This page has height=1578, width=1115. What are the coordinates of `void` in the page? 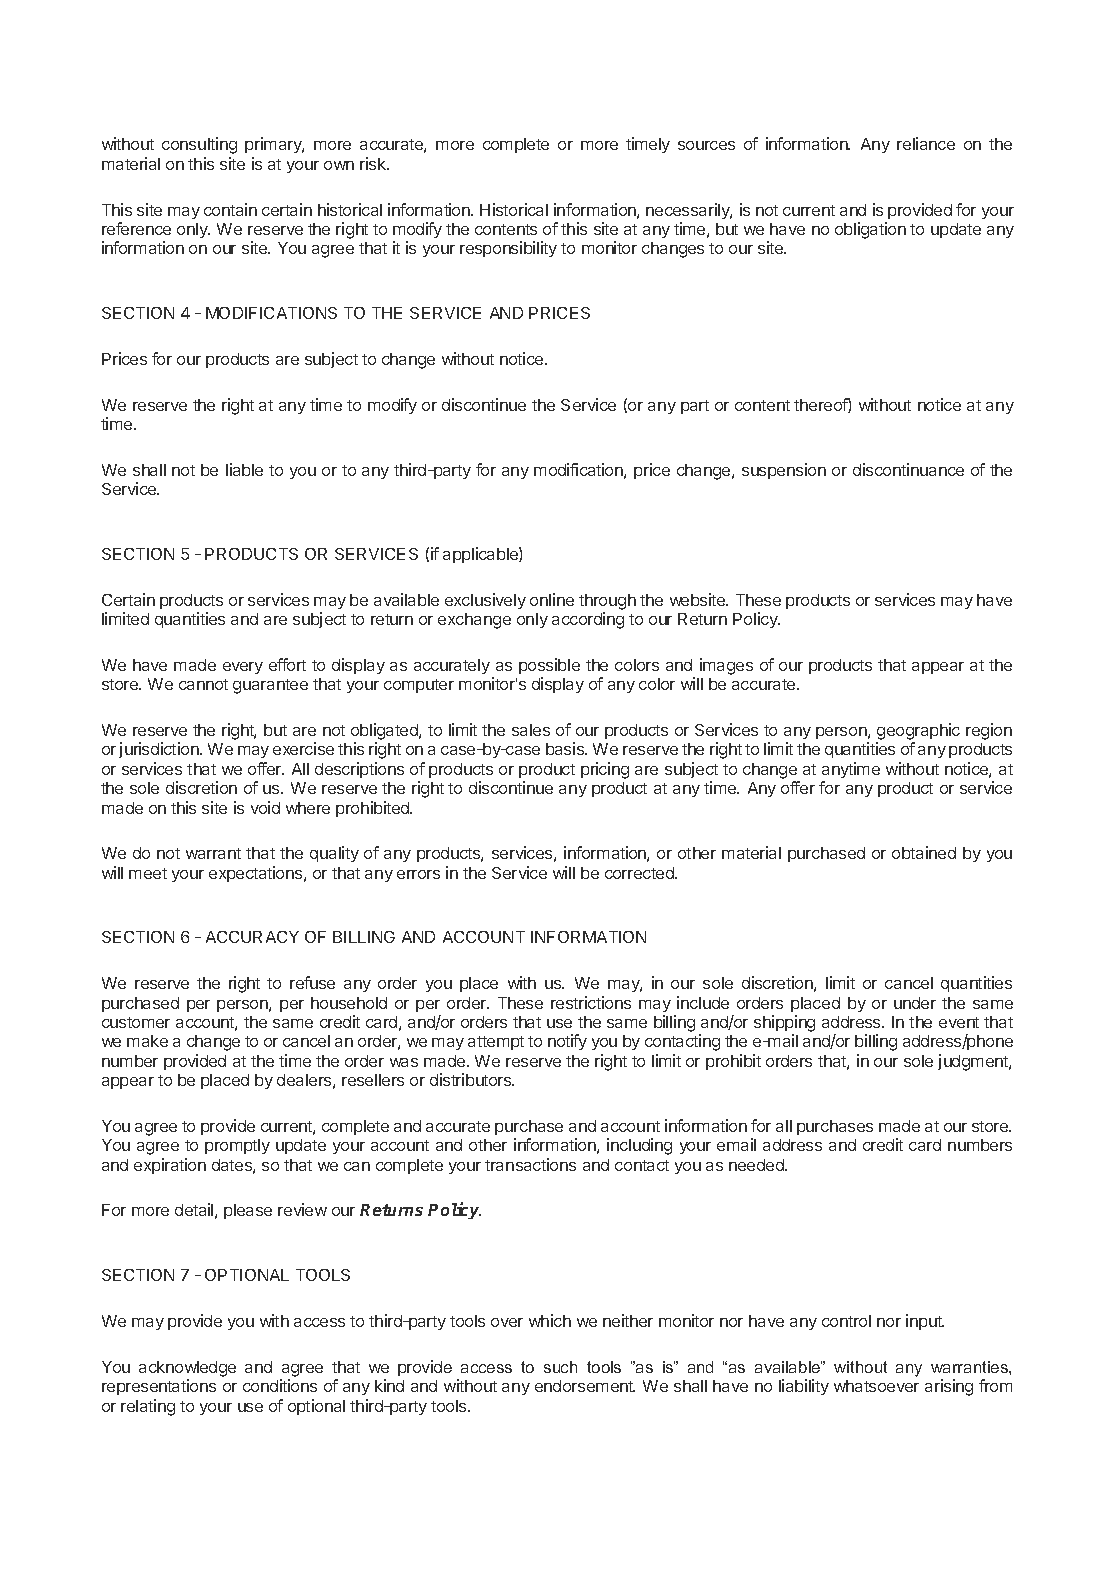 It's located at (265, 807).
